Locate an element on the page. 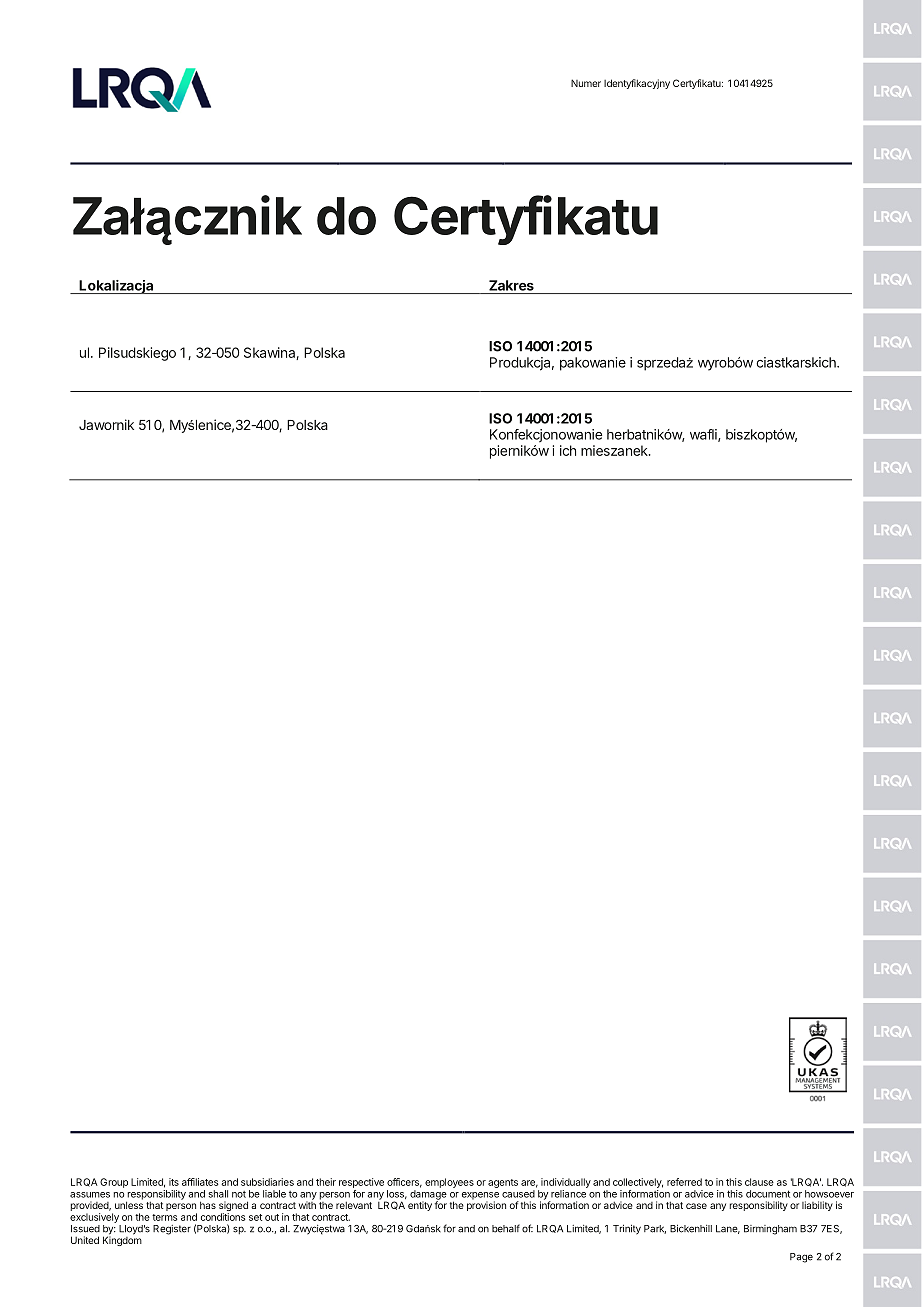 This document has width=924, height=1307. expense is located at coordinates (480, 1197).
